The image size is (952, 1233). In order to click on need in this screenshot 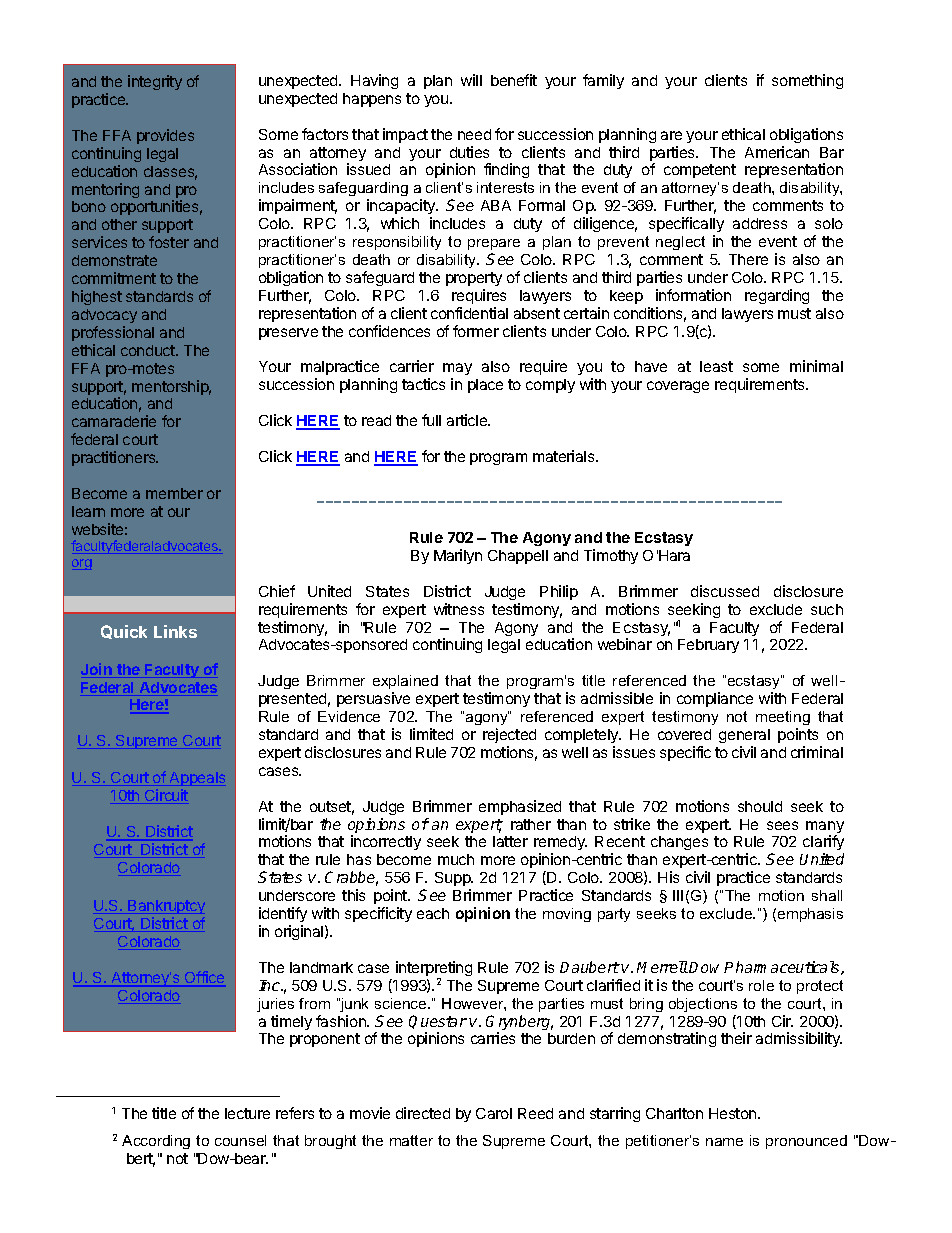, I will do `click(474, 134)`.
